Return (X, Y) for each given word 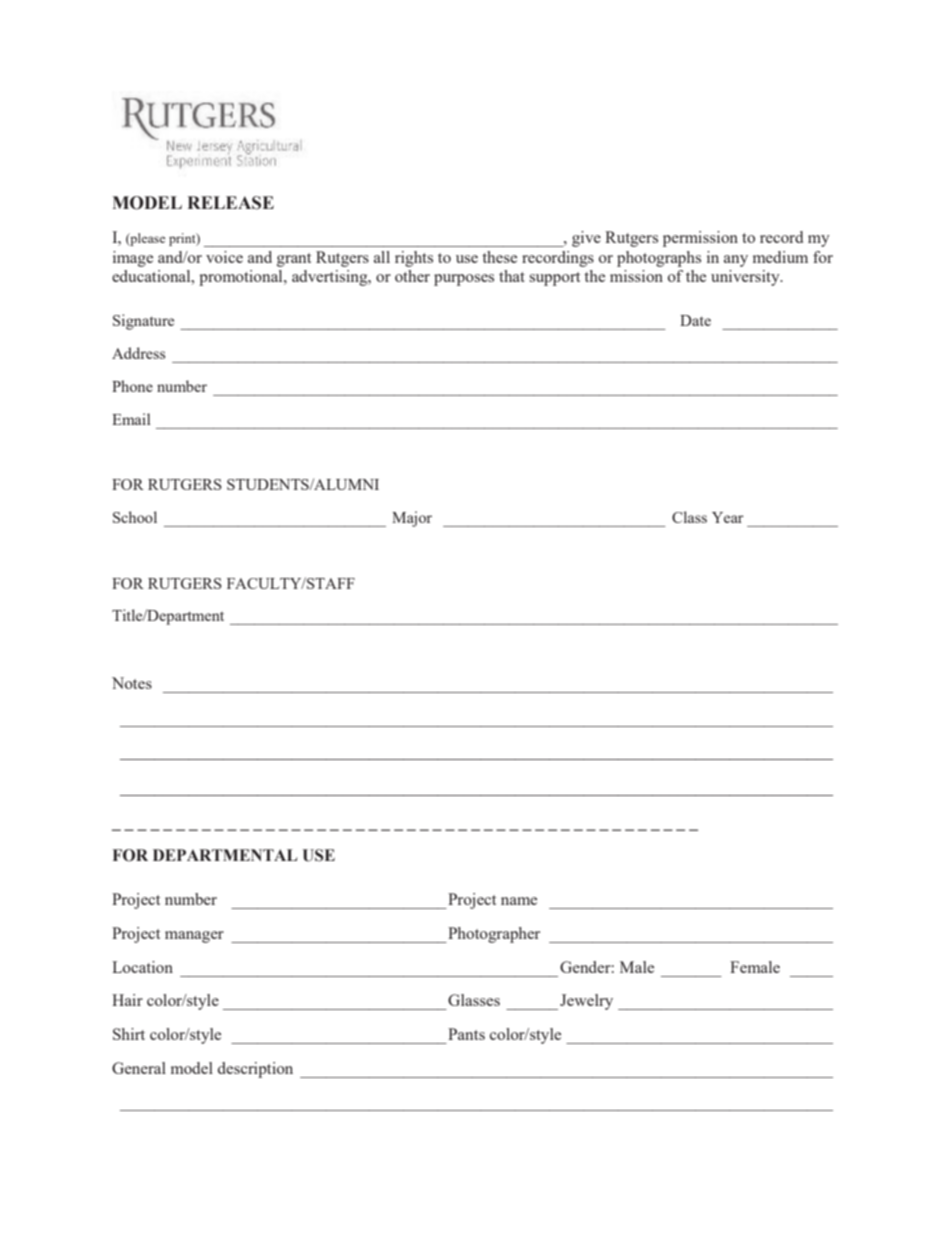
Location (142, 967)
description (255, 1070)
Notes (132, 683)
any (736, 261)
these (499, 257)
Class (689, 517)
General (139, 1068)
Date (695, 320)
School (135, 517)
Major (412, 519)
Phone (132, 386)
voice (224, 257)
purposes (464, 280)
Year (728, 517)
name (519, 901)
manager (194, 937)
